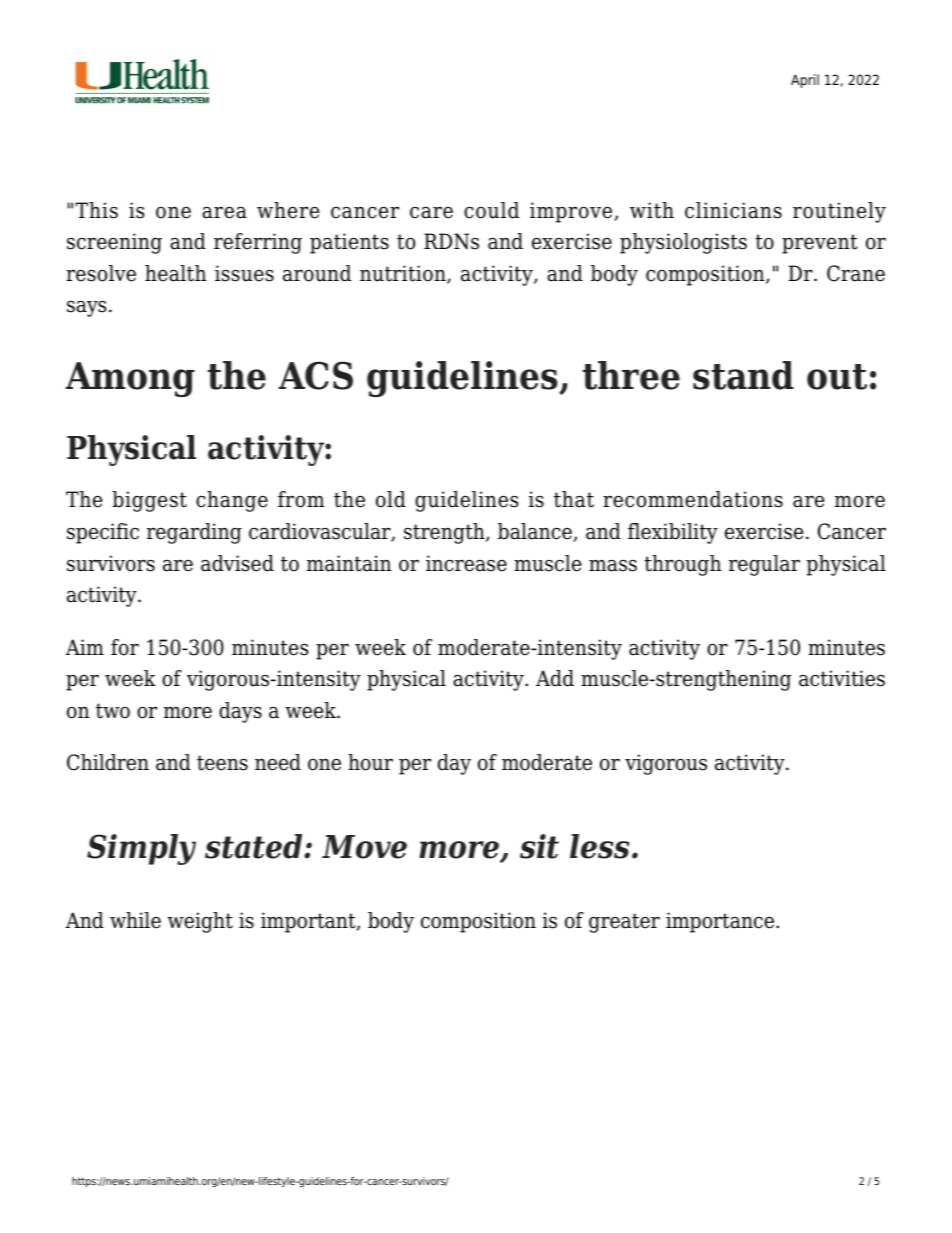 The image size is (952, 1233). Describe the element at coordinates (693, 499) in the image. I see `recommendations` at that location.
